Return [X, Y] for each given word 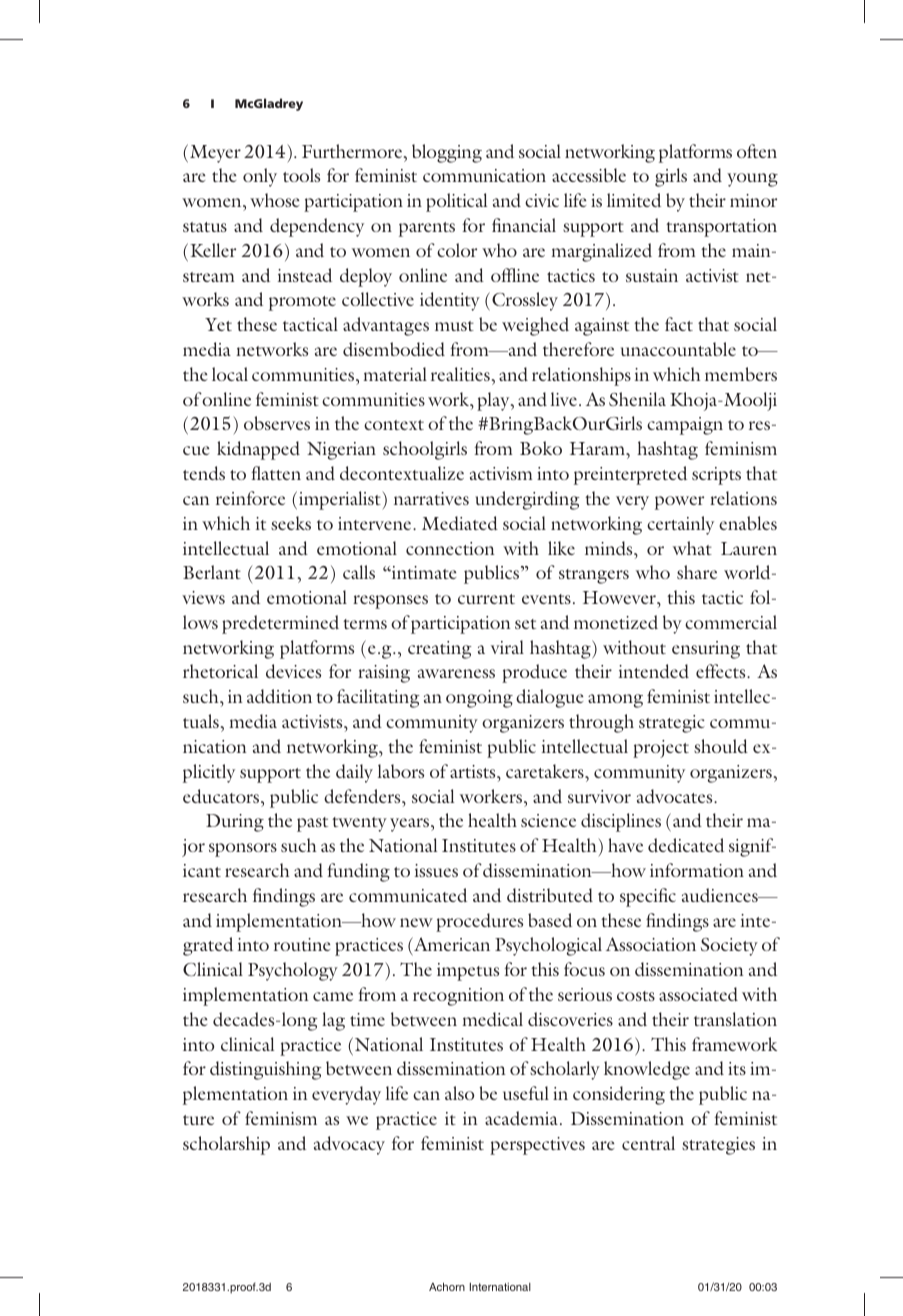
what [692, 548]
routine [302, 944]
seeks [291, 523]
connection [450, 548]
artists [474, 771]
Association [651, 944]
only [260, 177]
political [456, 202]
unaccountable [678, 349]
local [230, 374]
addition [279, 696]
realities [460, 374]
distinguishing [266, 1070]
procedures [479, 922]
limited [634, 200]
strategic [672, 724]
